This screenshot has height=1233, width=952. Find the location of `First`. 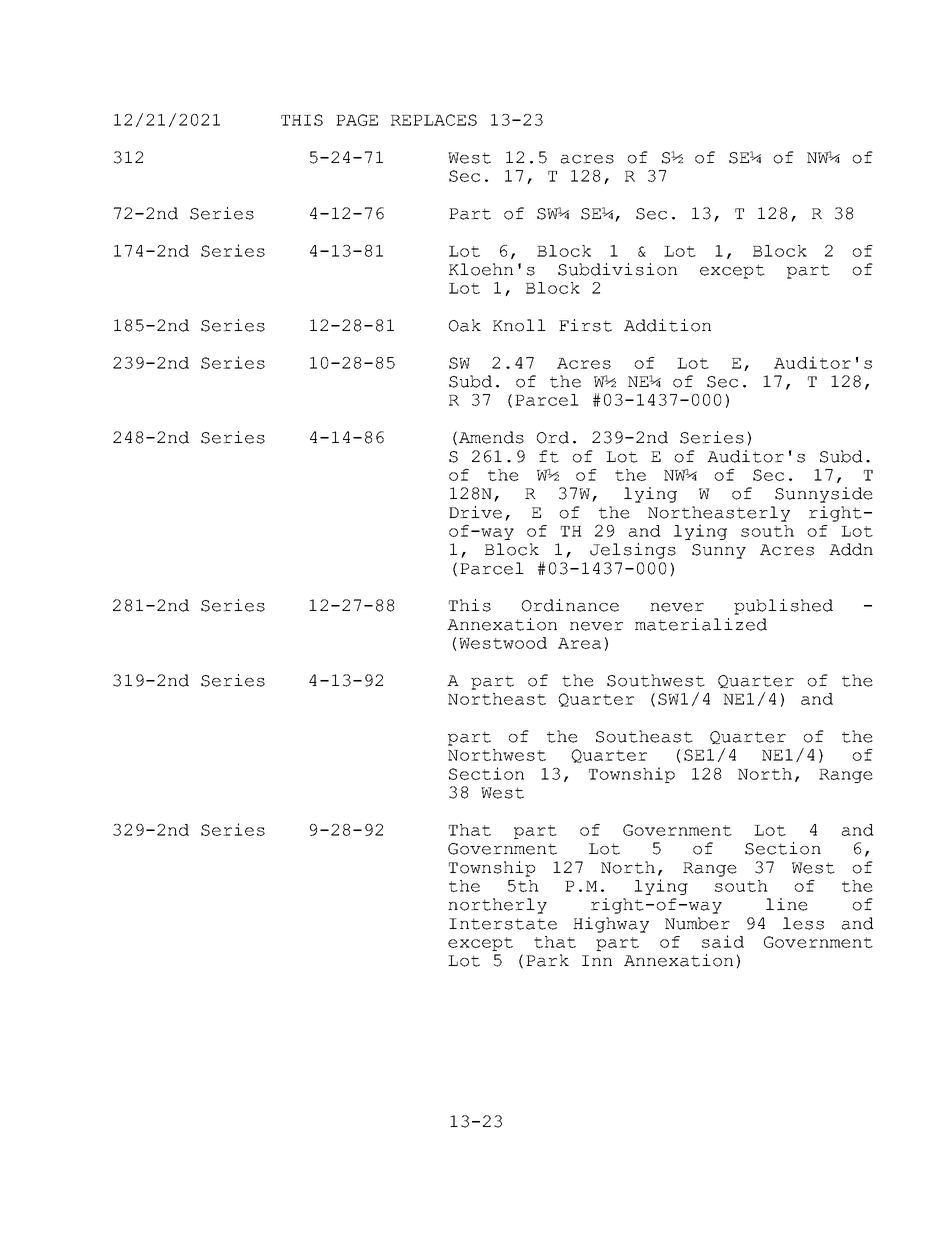

First is located at coordinates (585, 325).
